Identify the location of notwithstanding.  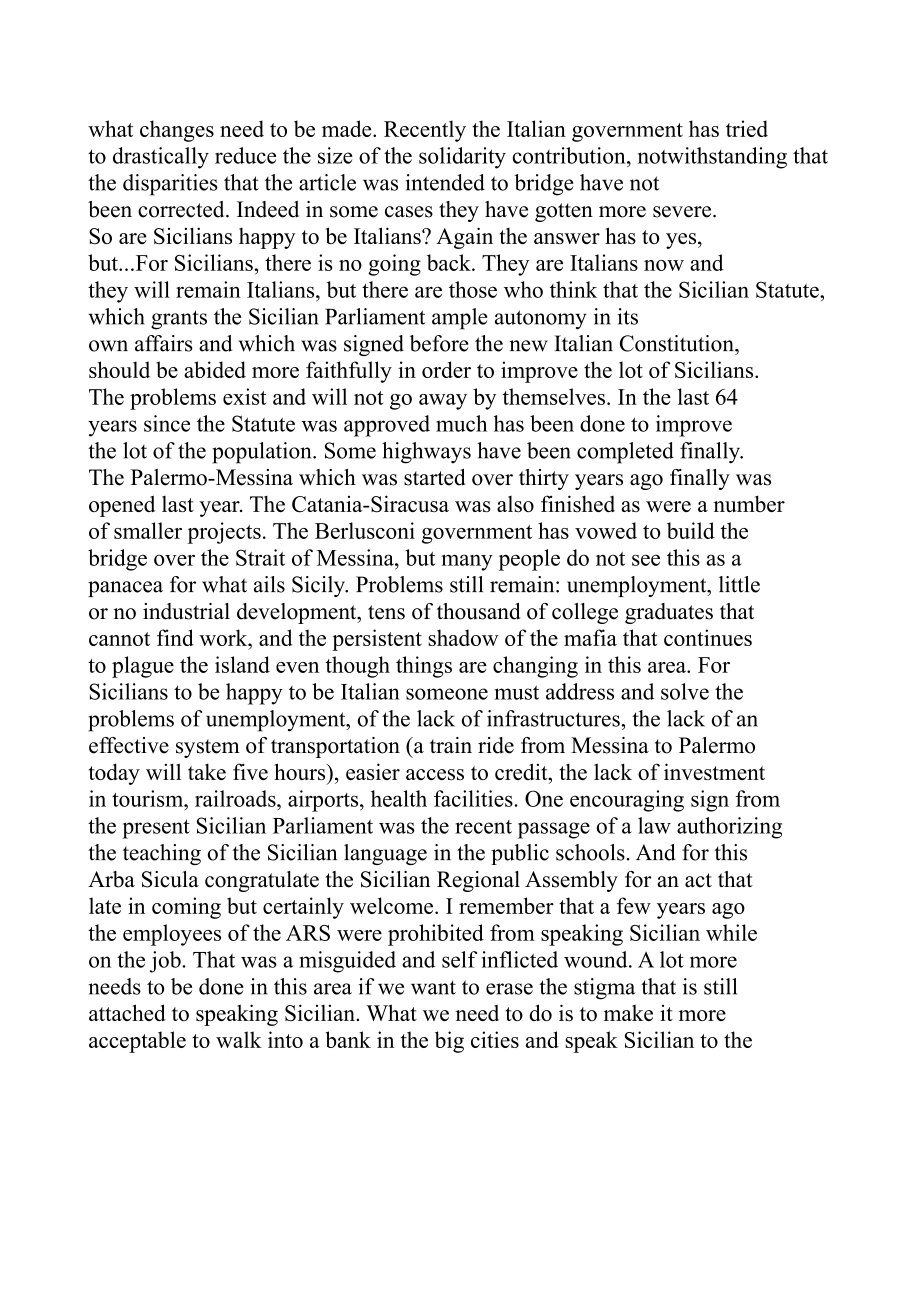
(712, 158).
